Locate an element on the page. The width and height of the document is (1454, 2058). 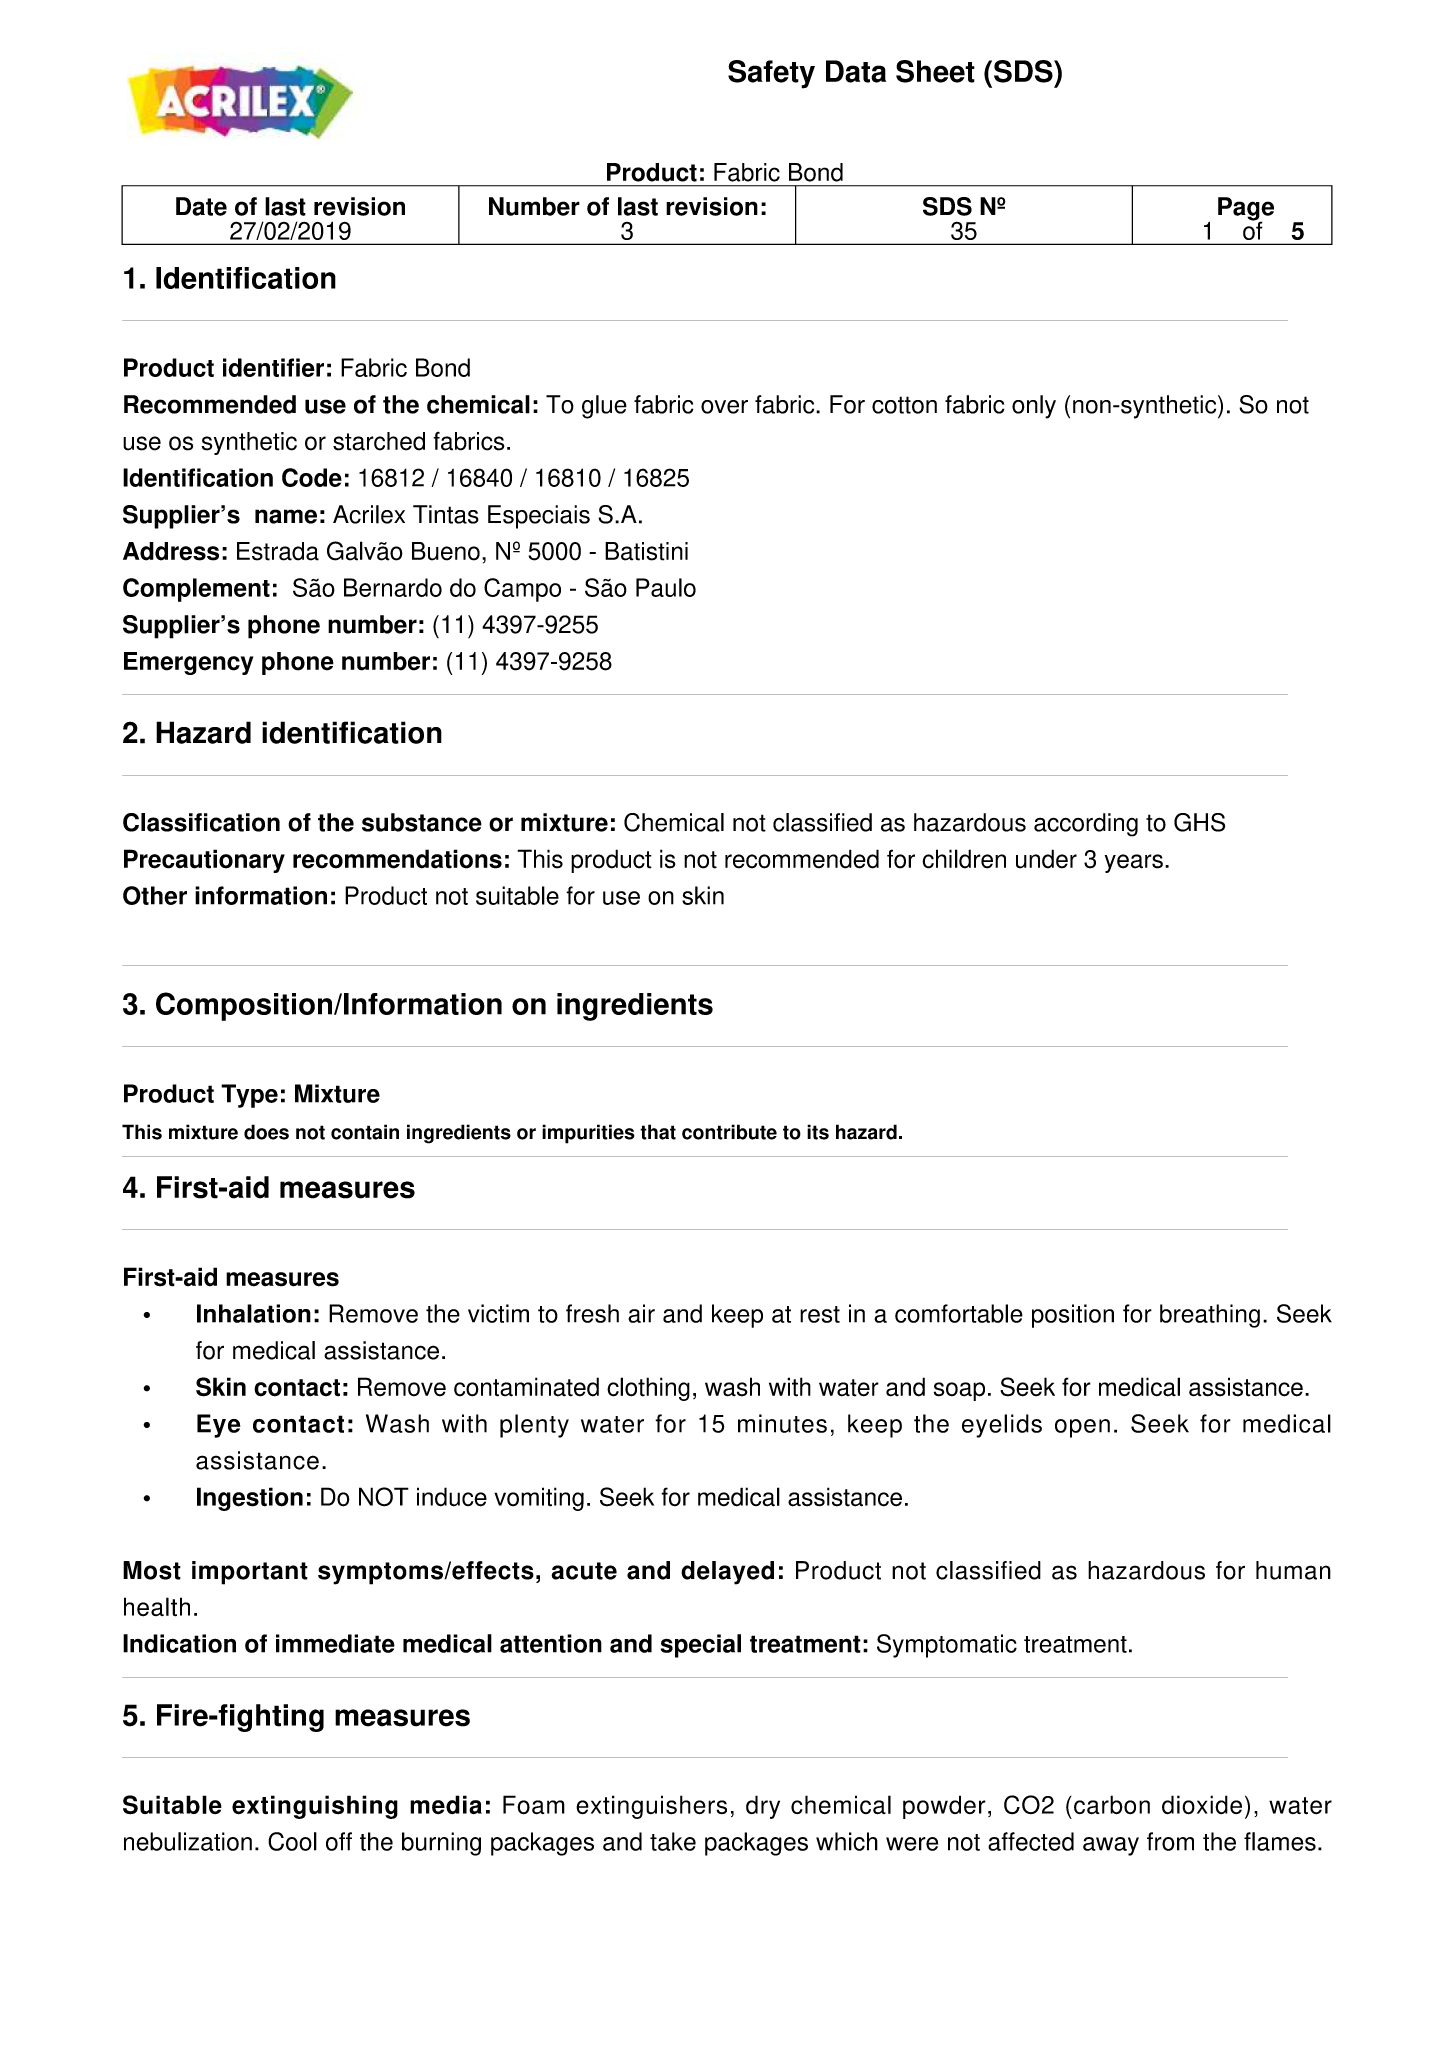
Page is located at coordinates (1246, 210).
